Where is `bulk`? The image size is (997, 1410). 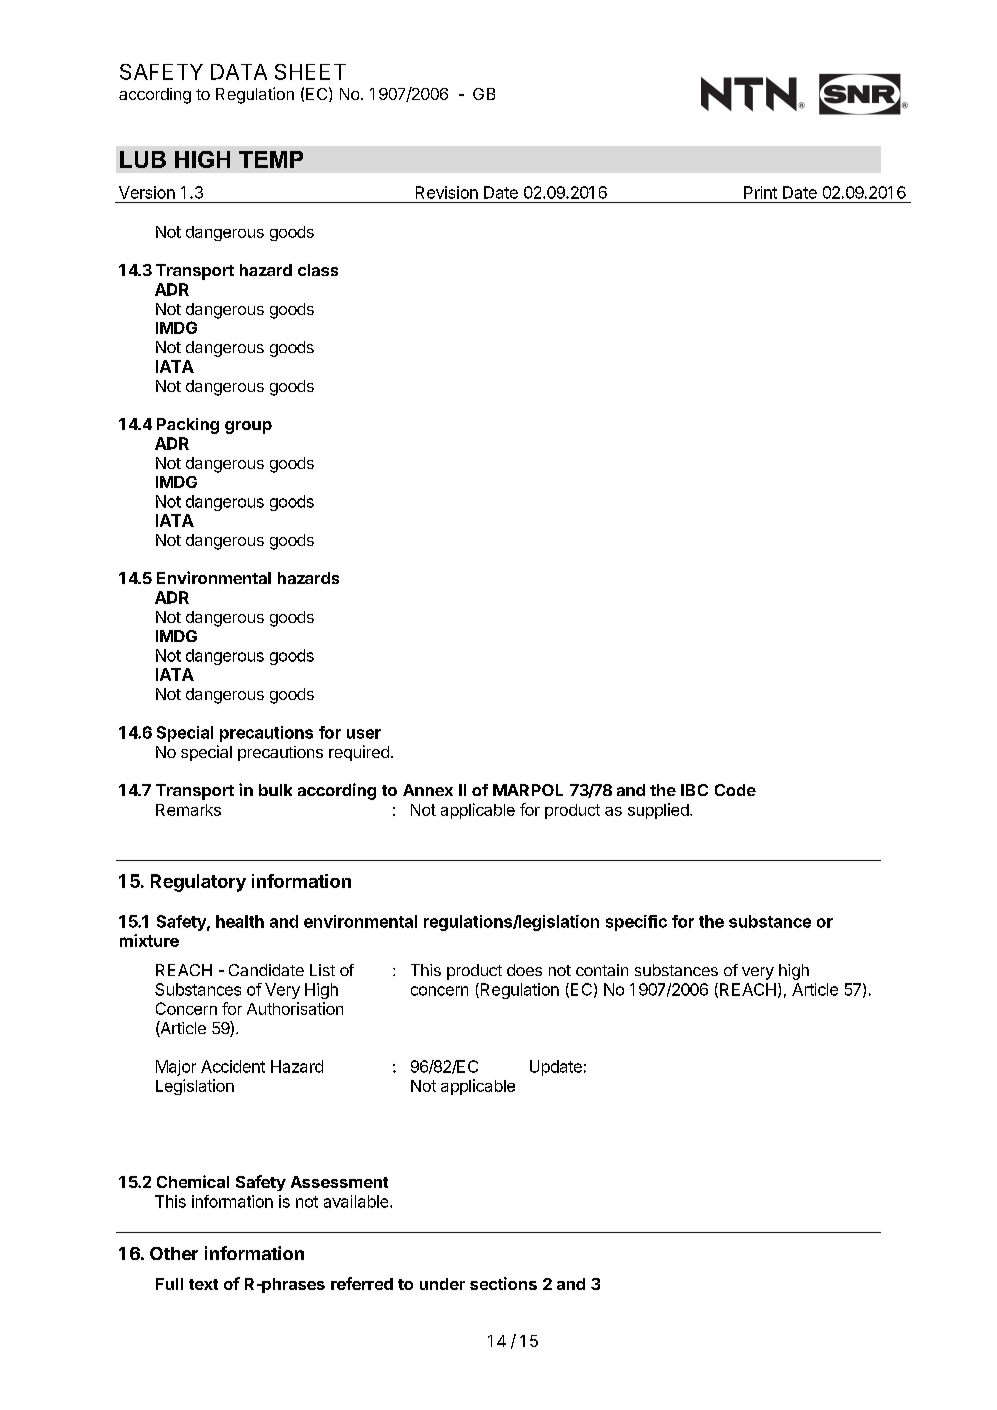 bulk is located at coordinates (275, 790).
